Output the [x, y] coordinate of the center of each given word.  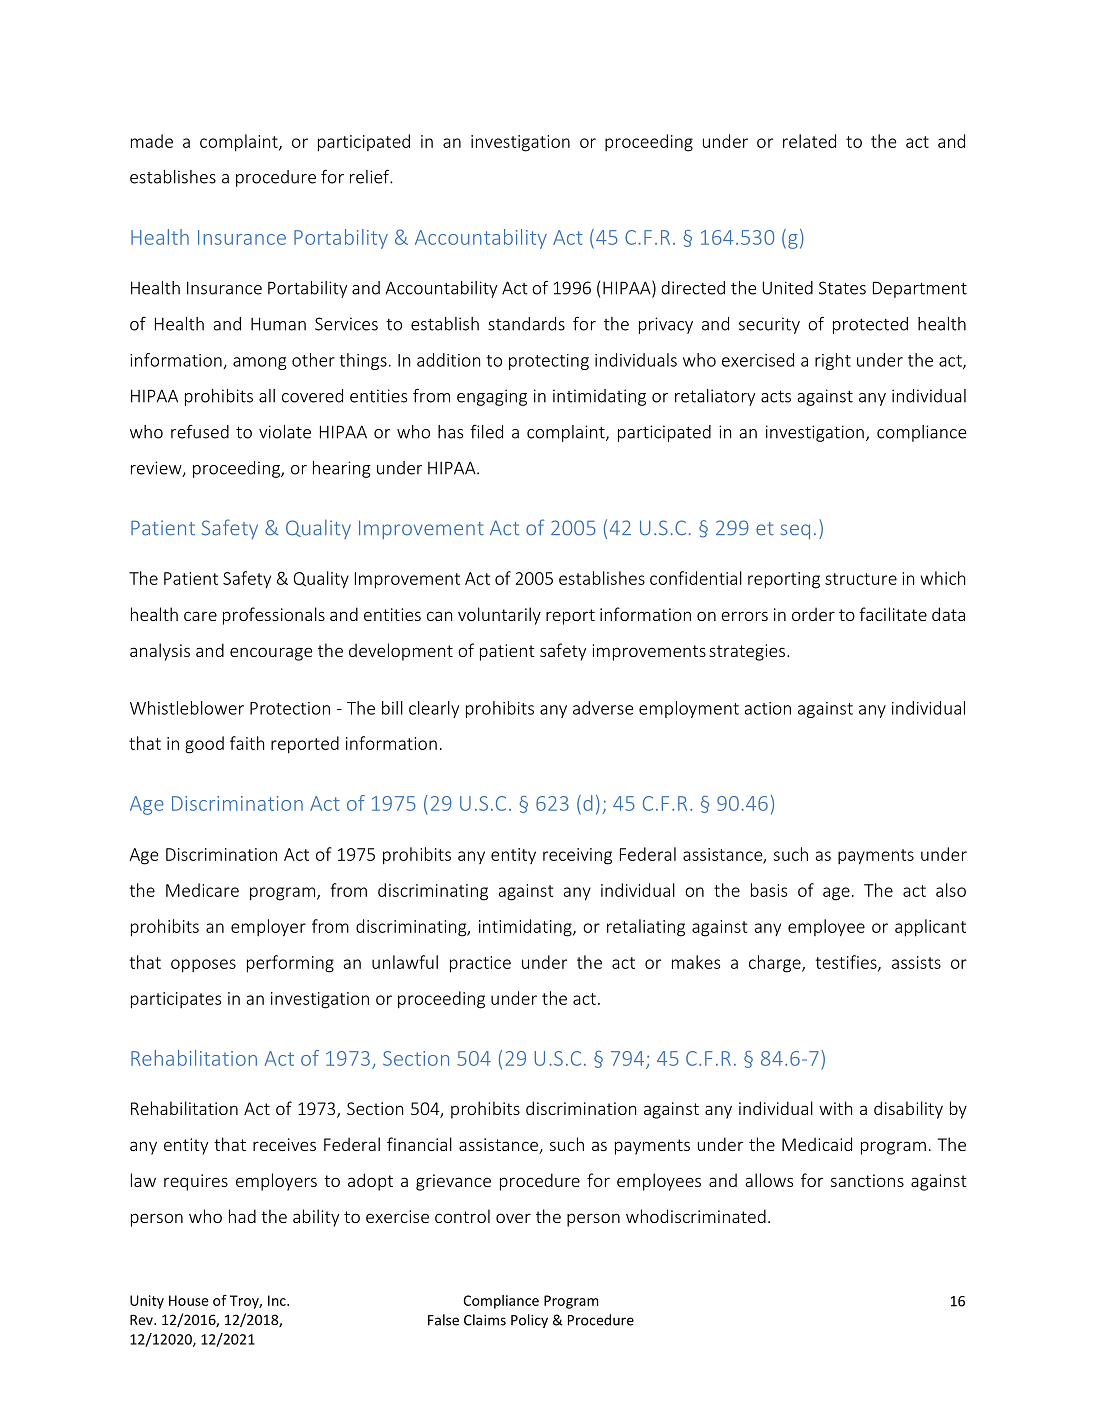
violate [285, 432]
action [768, 708]
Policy [529, 1321]
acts [776, 396]
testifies [847, 963]
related [809, 141]
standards [526, 324]
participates [176, 1000]
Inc [278, 1300]
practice [480, 964]
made [152, 141]
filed [486, 432]
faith [247, 743]
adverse [603, 708]
